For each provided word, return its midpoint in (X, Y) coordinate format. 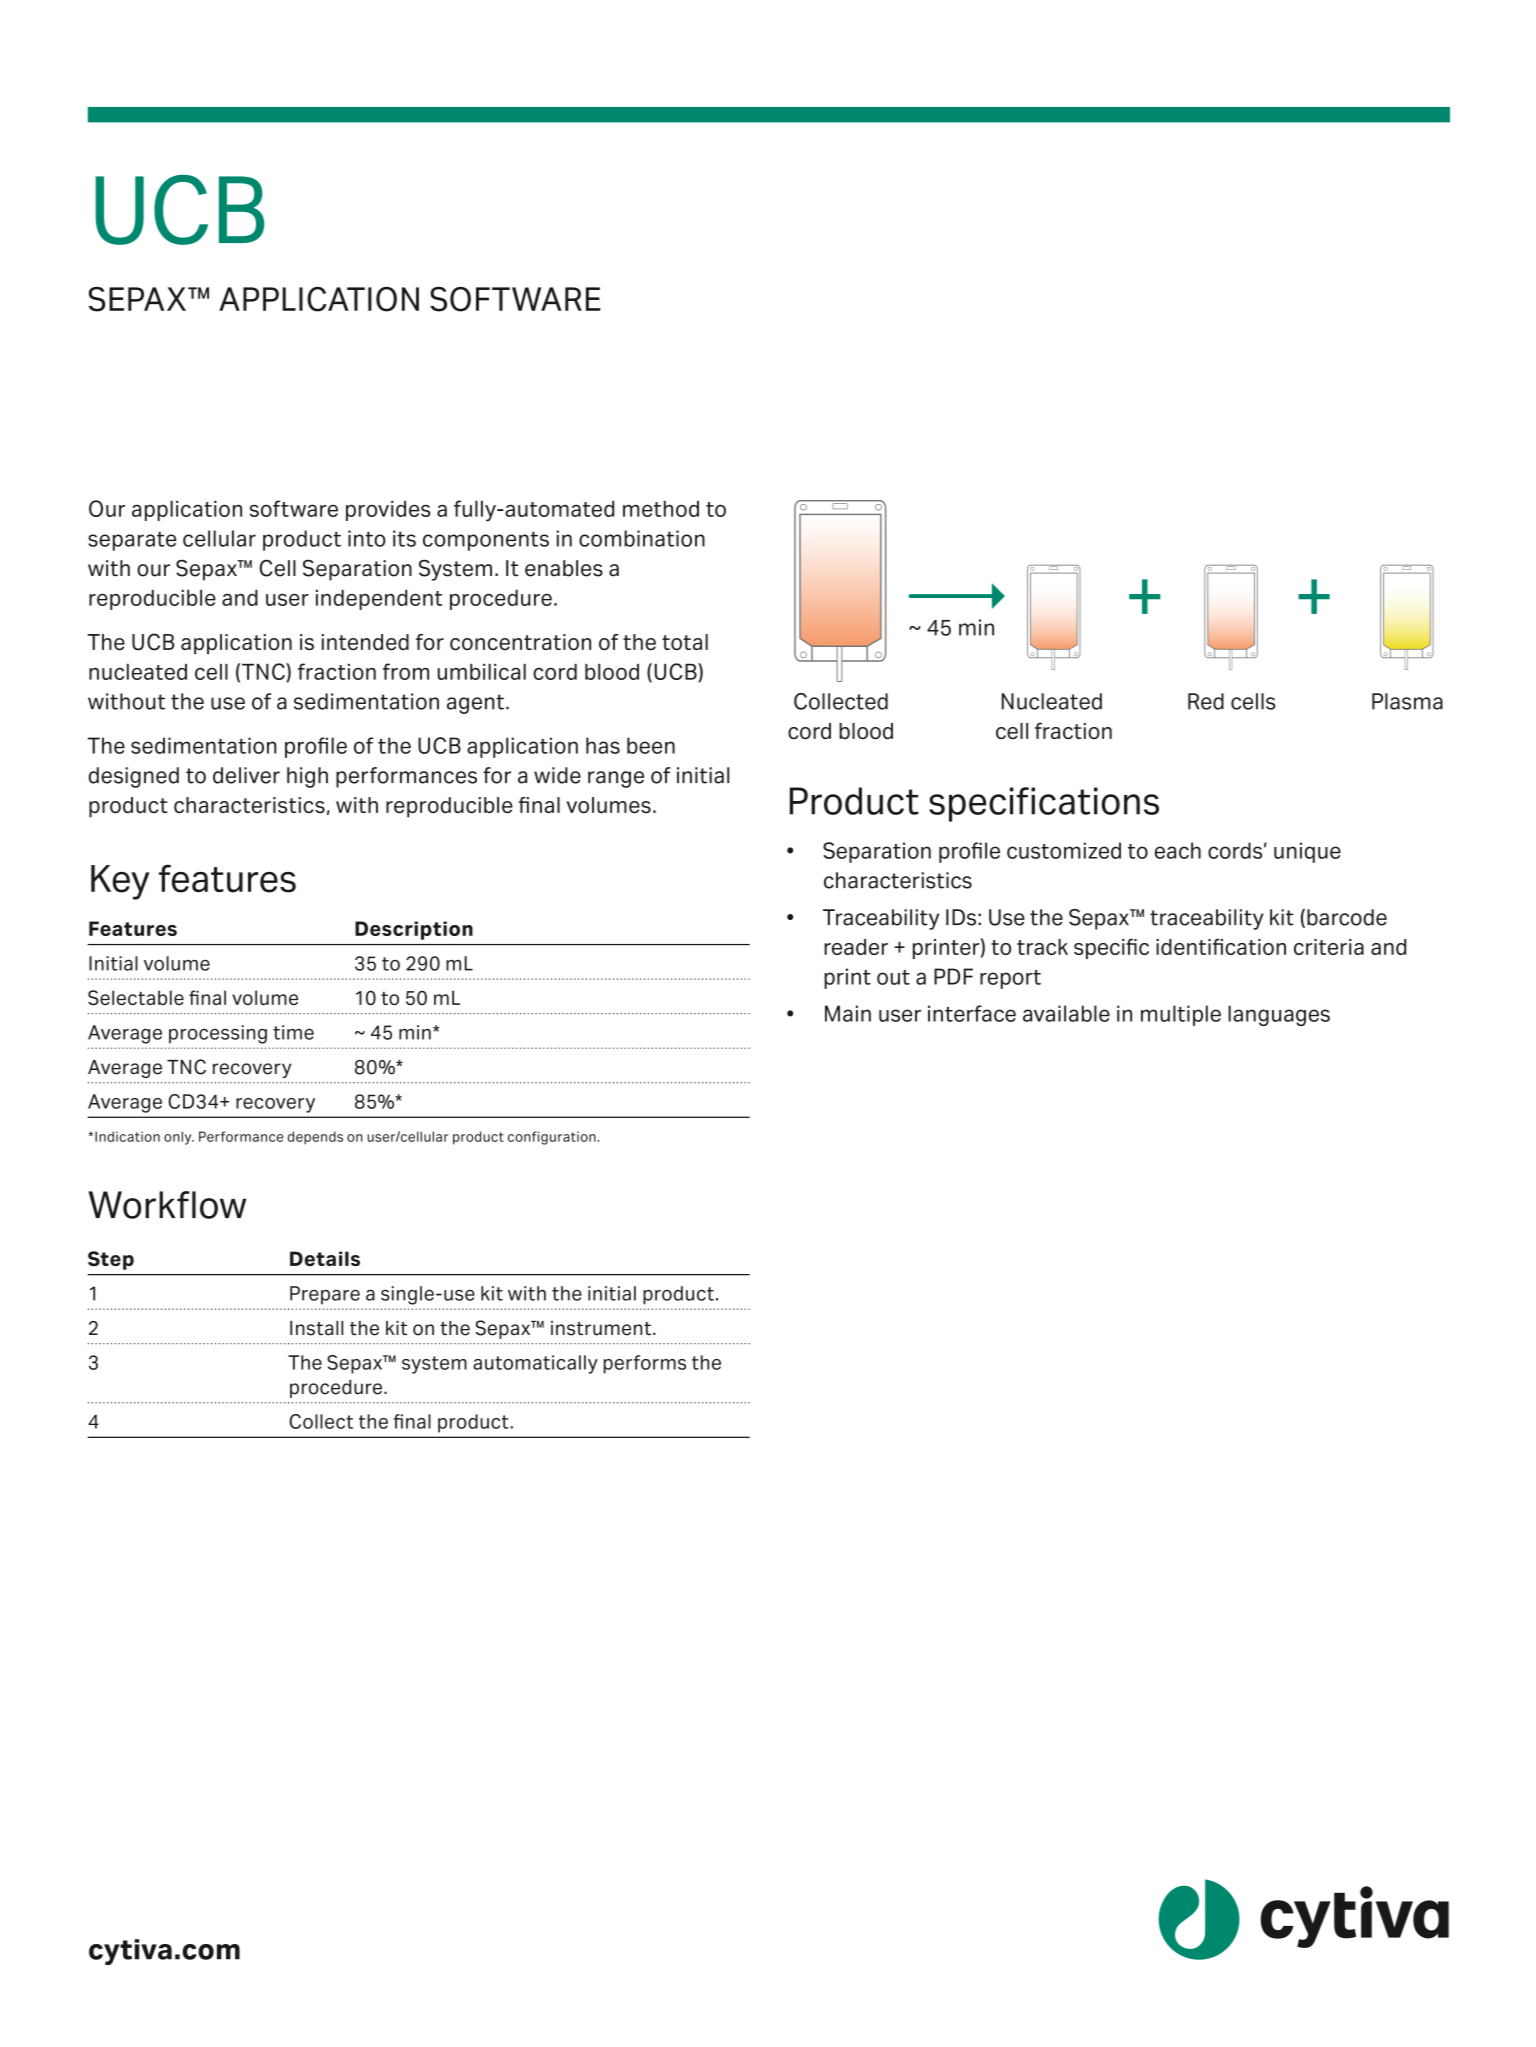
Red (1206, 701)
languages (1279, 1015)
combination (642, 538)
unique (1307, 852)
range (616, 779)
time (293, 1032)
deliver (246, 775)
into (367, 538)
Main (848, 1013)
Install (316, 1328)
